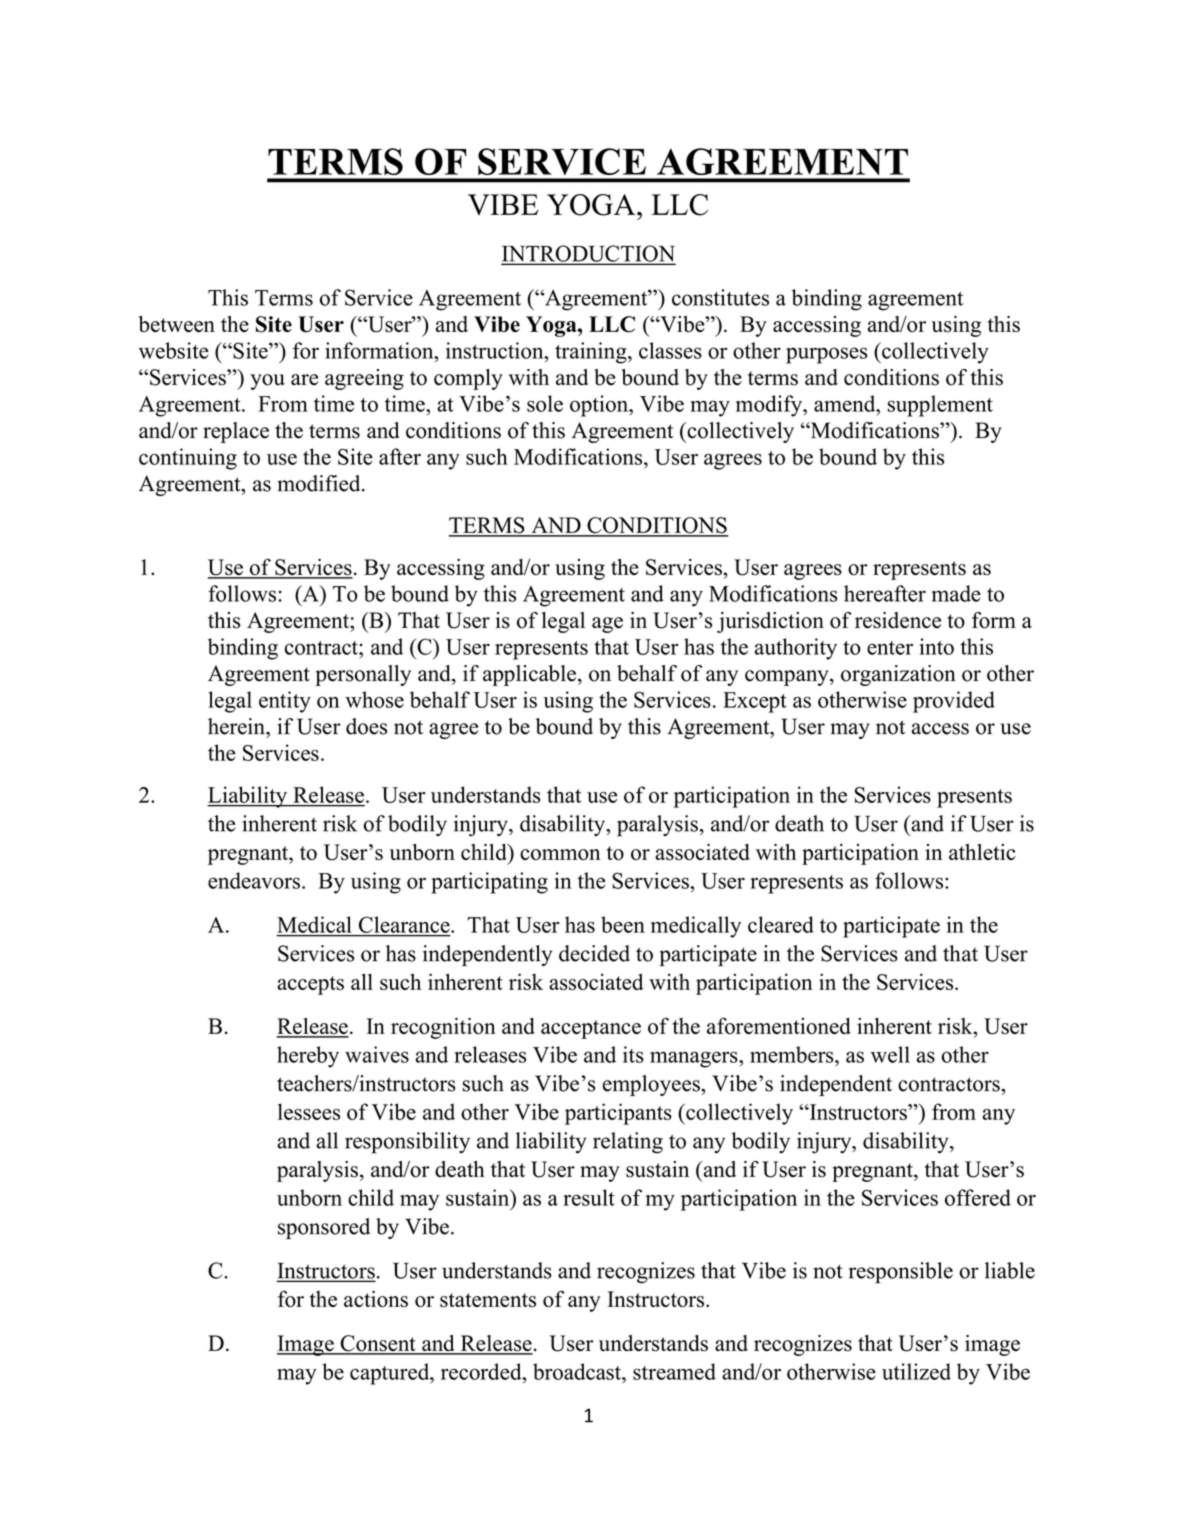 The height and width of the screenshot is (1523, 1177). I want to click on INTRODUCTION, so click(588, 254).
